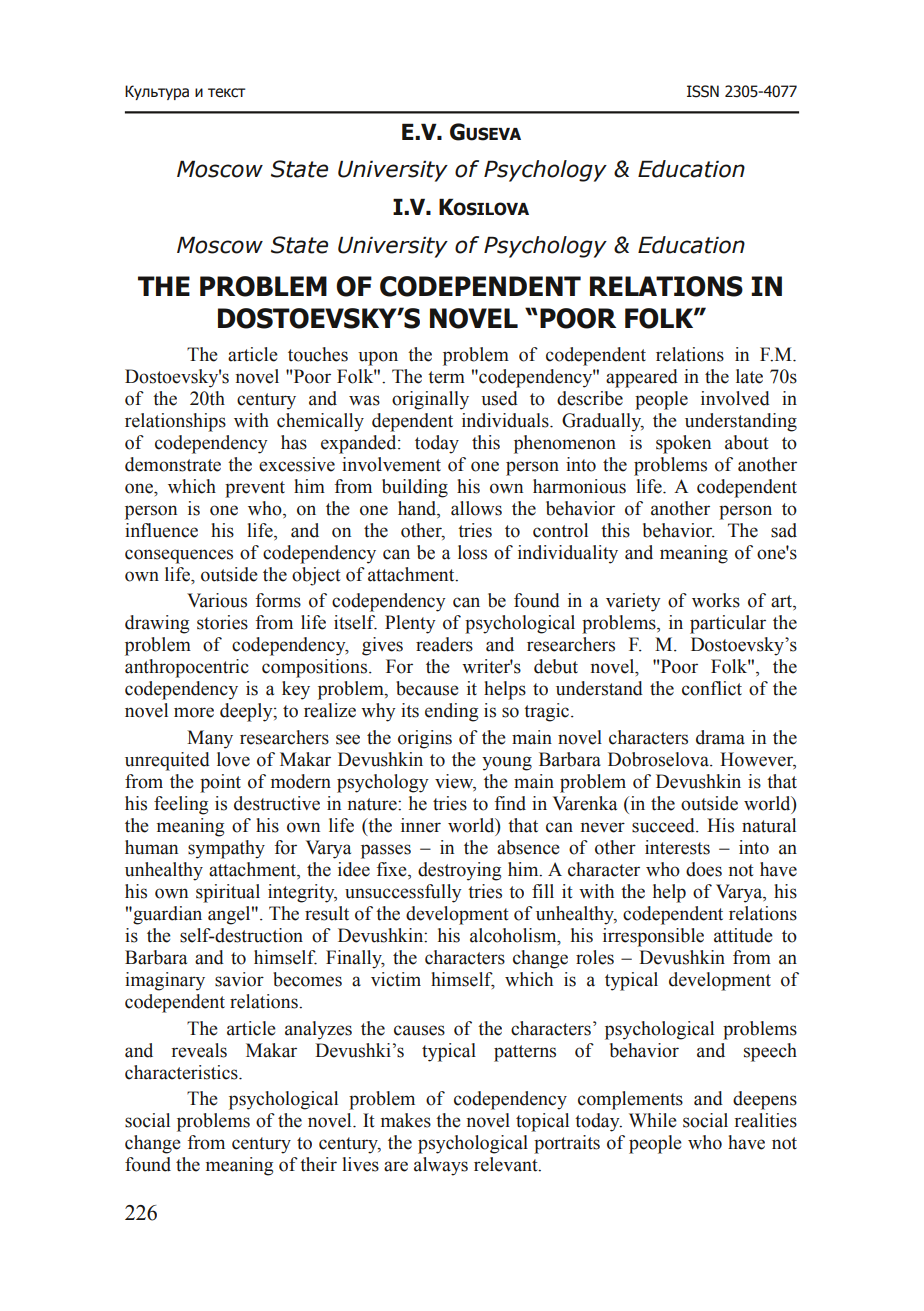 The width and height of the image is (924, 1311). Describe the element at coordinates (441, 1166) in the image. I see `always` at that location.
